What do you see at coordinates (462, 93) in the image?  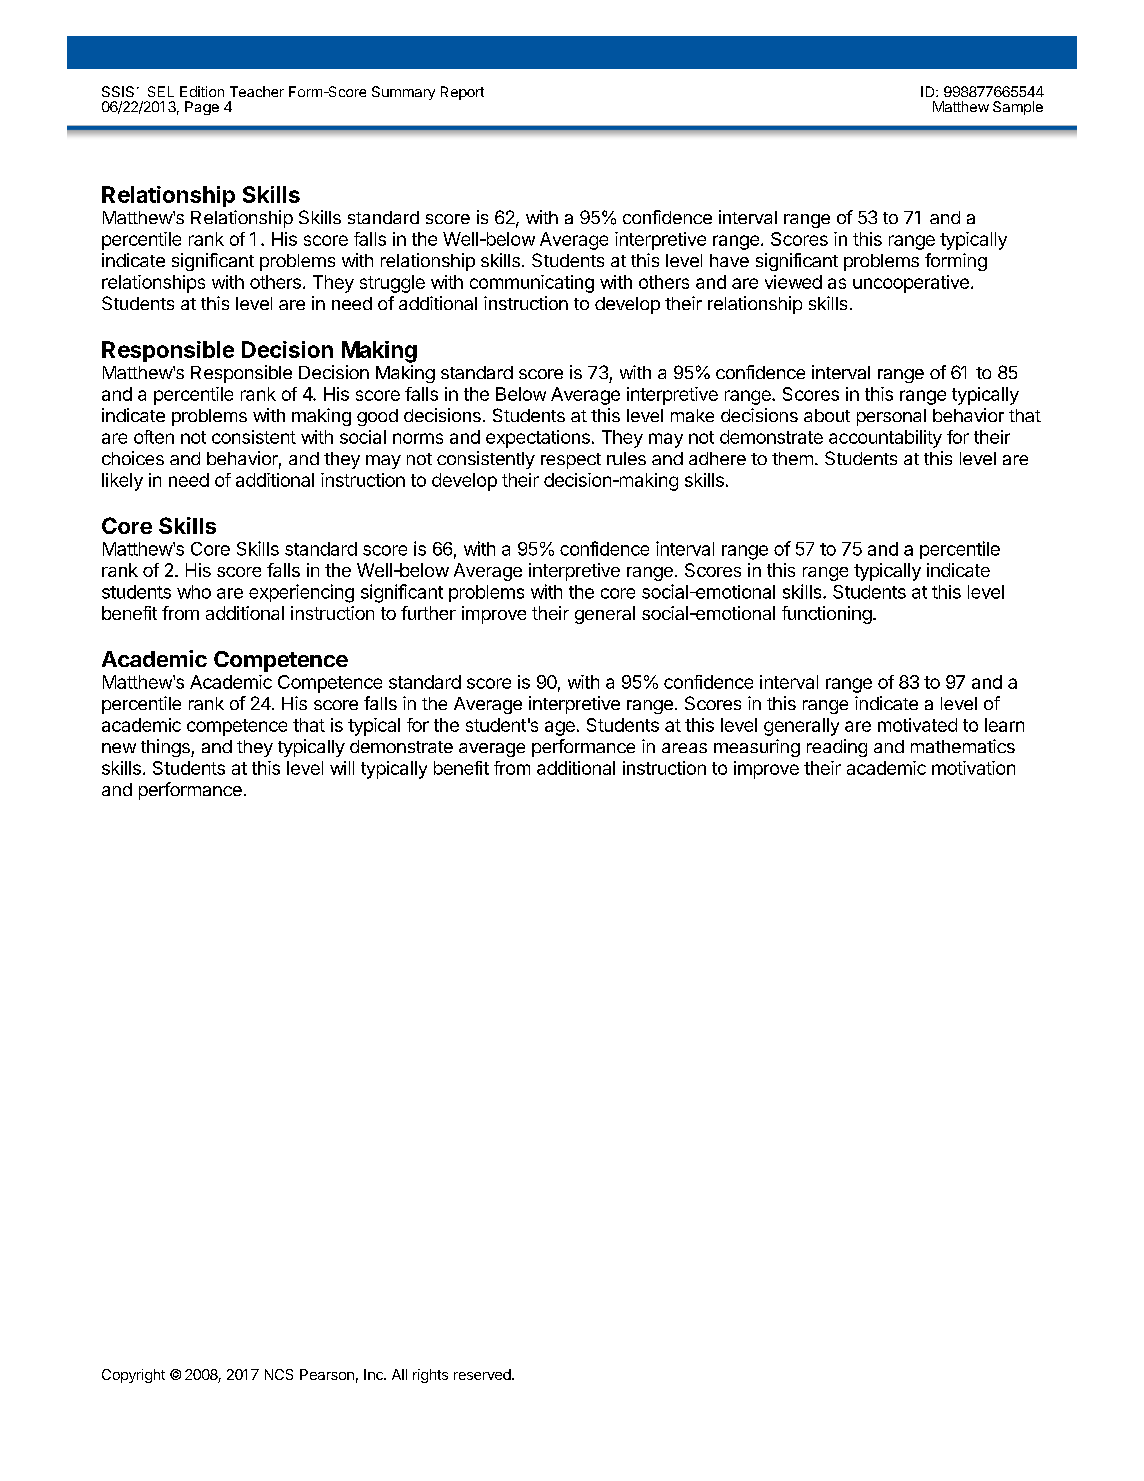 I see `Report` at bounding box center [462, 93].
